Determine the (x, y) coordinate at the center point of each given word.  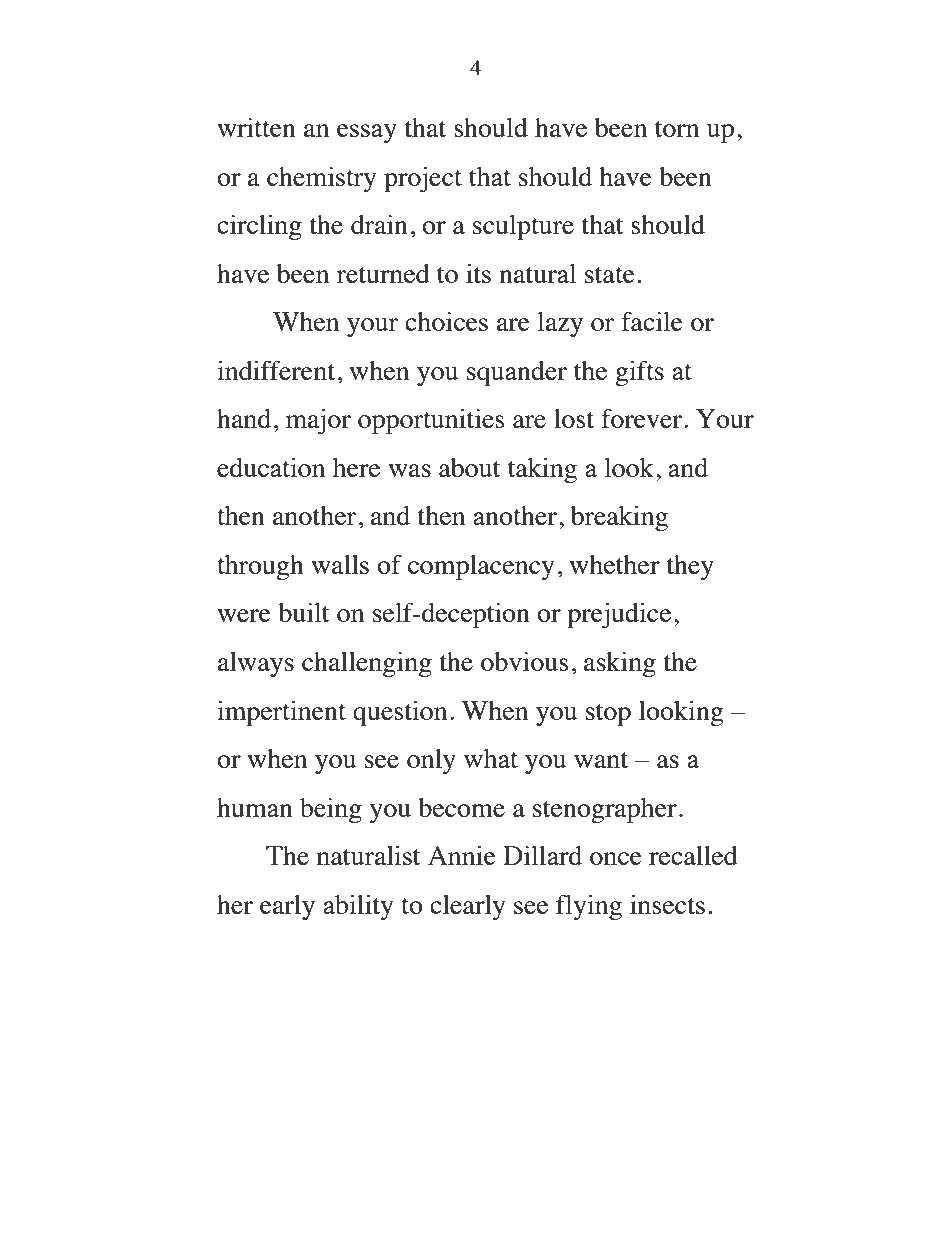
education (271, 467)
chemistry (321, 179)
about (470, 467)
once (616, 858)
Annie (462, 855)
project (423, 179)
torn (677, 129)
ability (358, 907)
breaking (619, 518)
